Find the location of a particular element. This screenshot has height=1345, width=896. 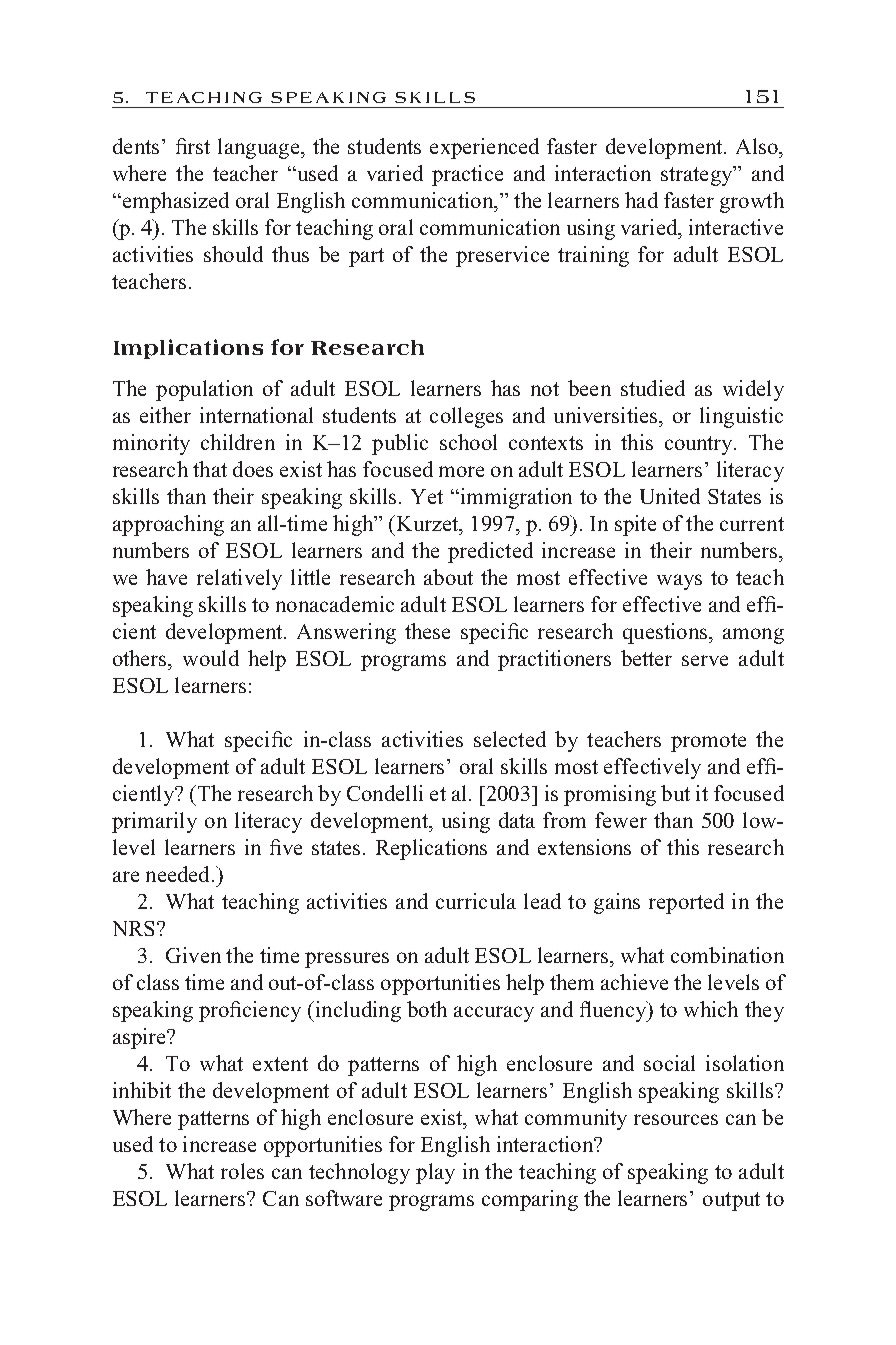

serve is located at coordinates (705, 660).
